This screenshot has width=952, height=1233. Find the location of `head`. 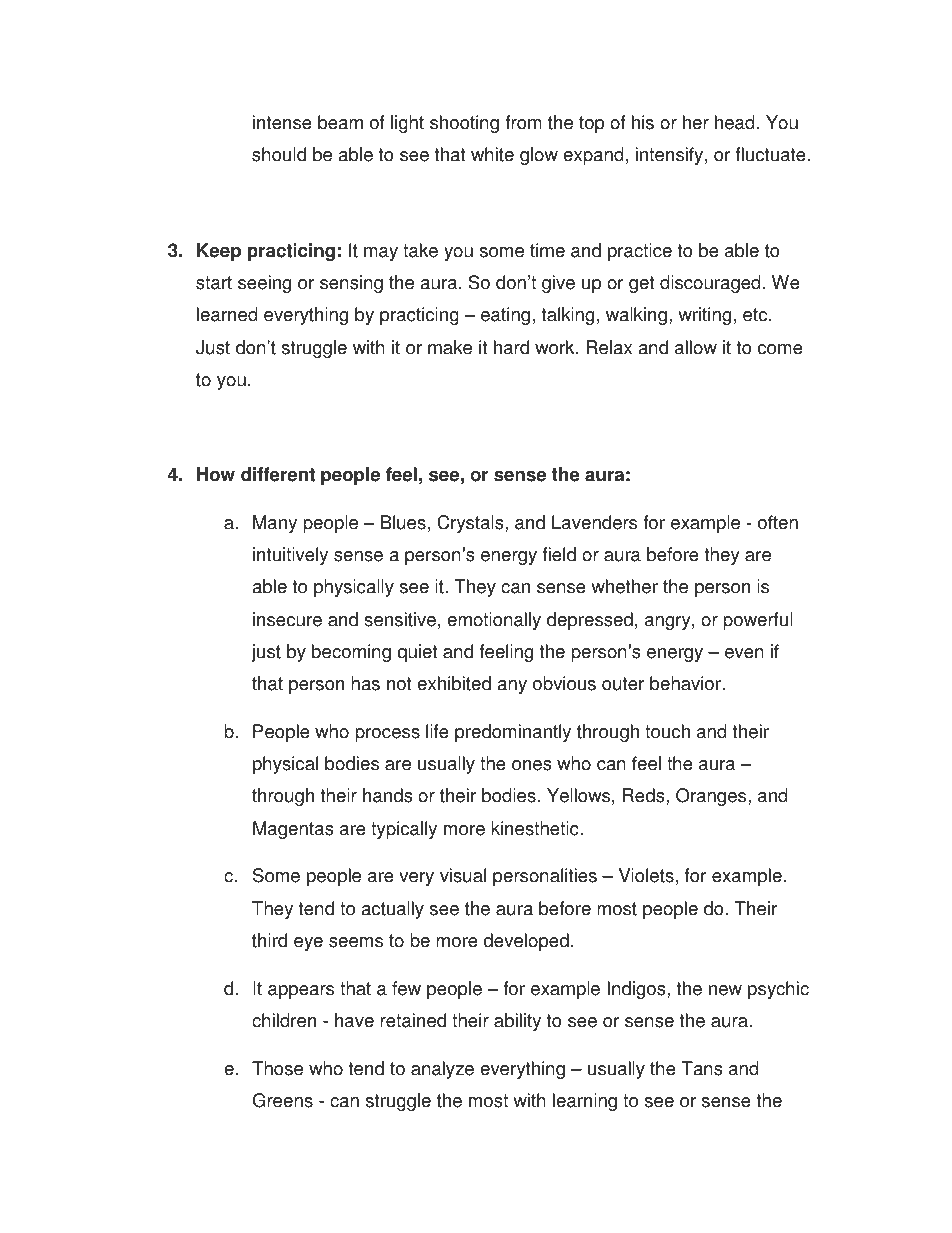

head is located at coordinates (735, 122).
